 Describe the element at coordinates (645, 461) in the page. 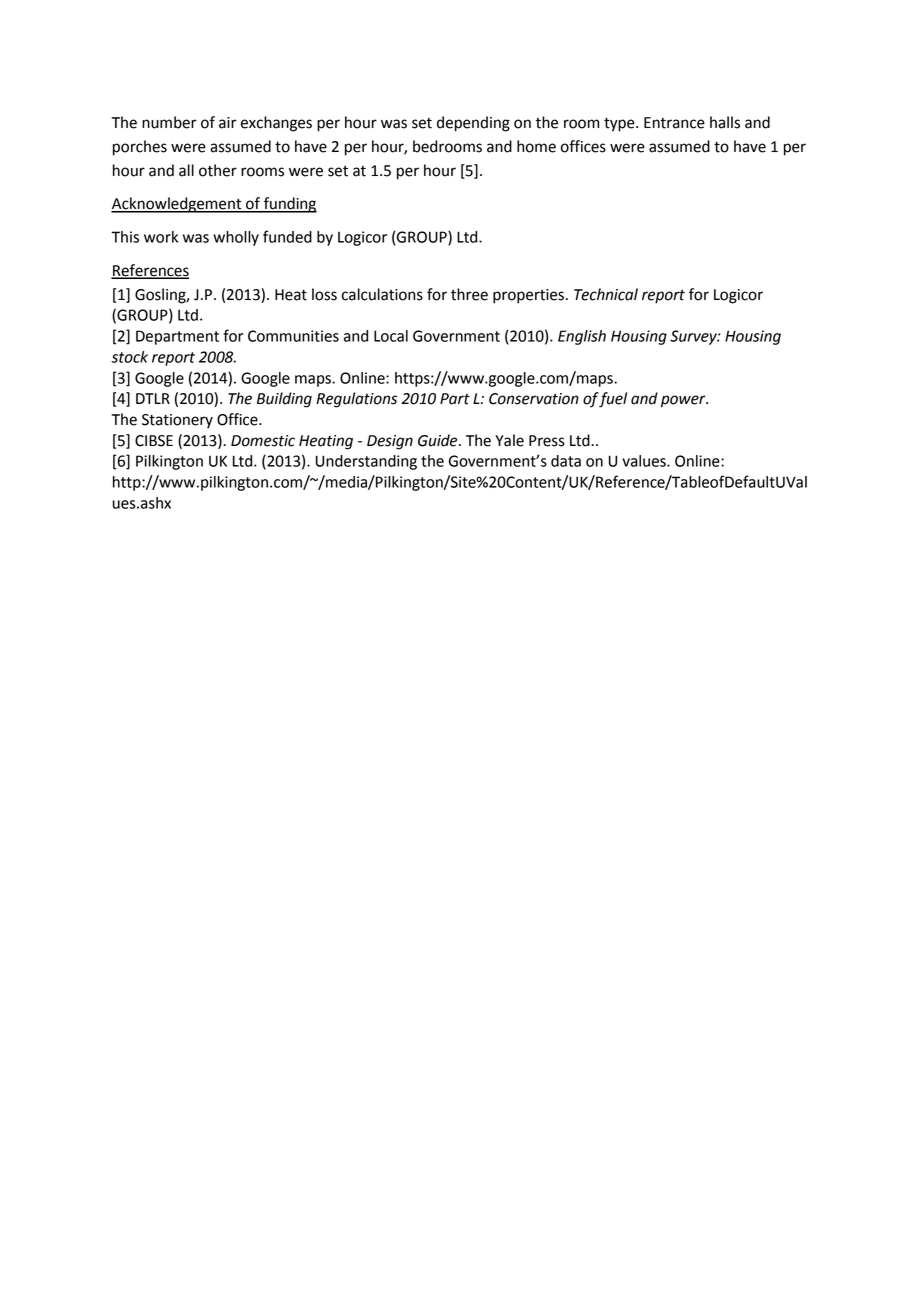

I see `values` at that location.
